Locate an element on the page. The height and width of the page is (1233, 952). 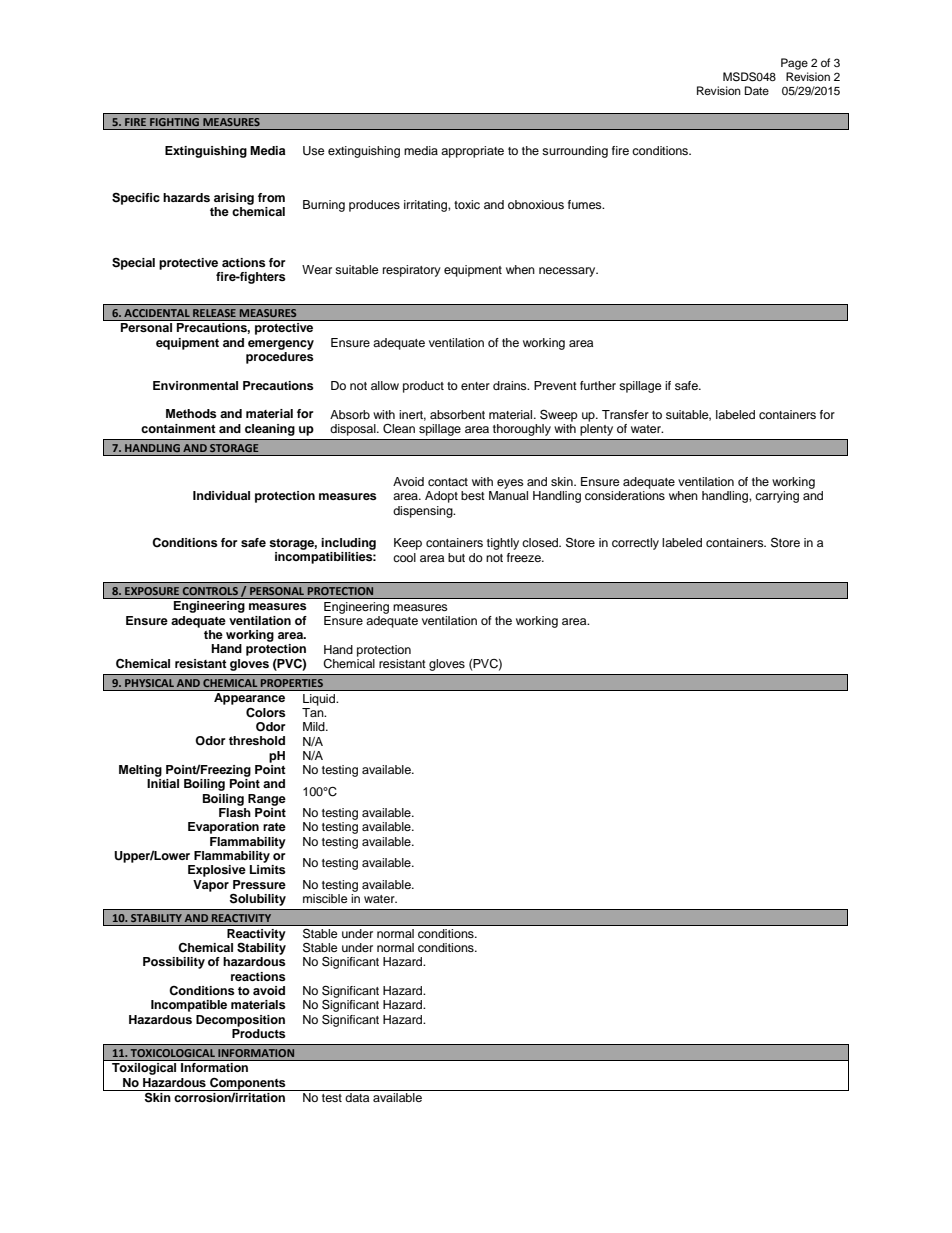
threshold is located at coordinates (257, 740).
